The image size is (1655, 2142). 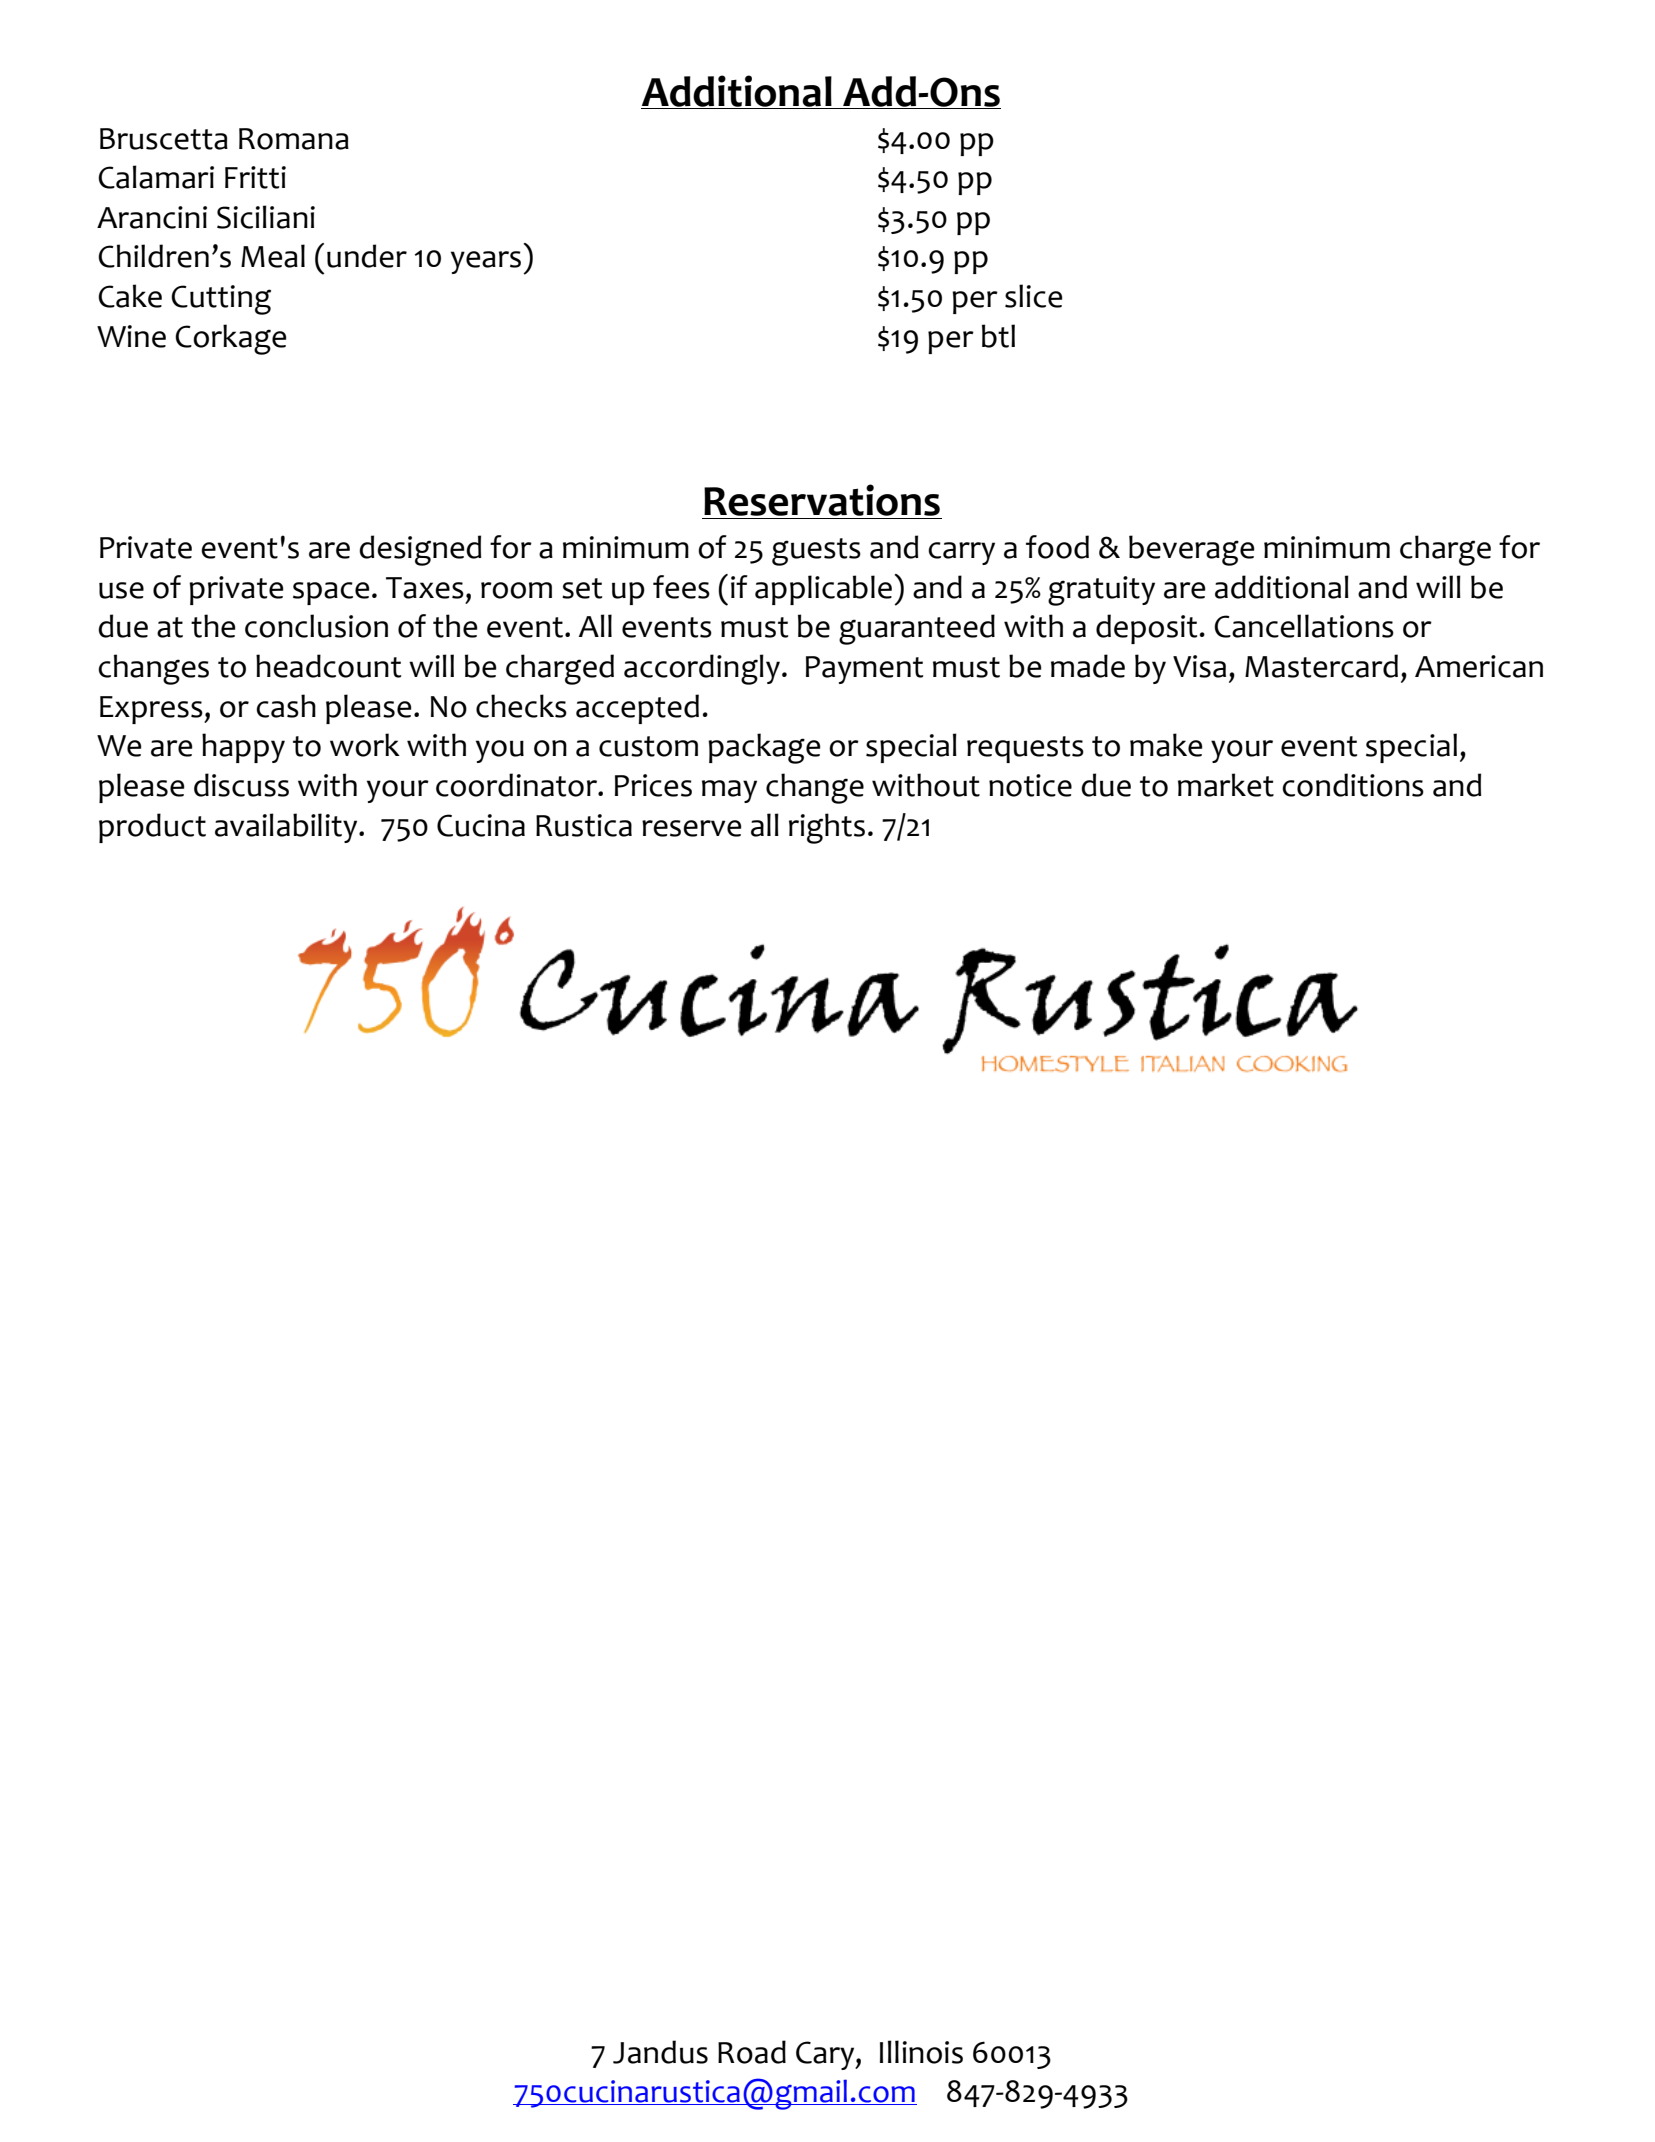 I want to click on Romana, so click(x=294, y=139).
